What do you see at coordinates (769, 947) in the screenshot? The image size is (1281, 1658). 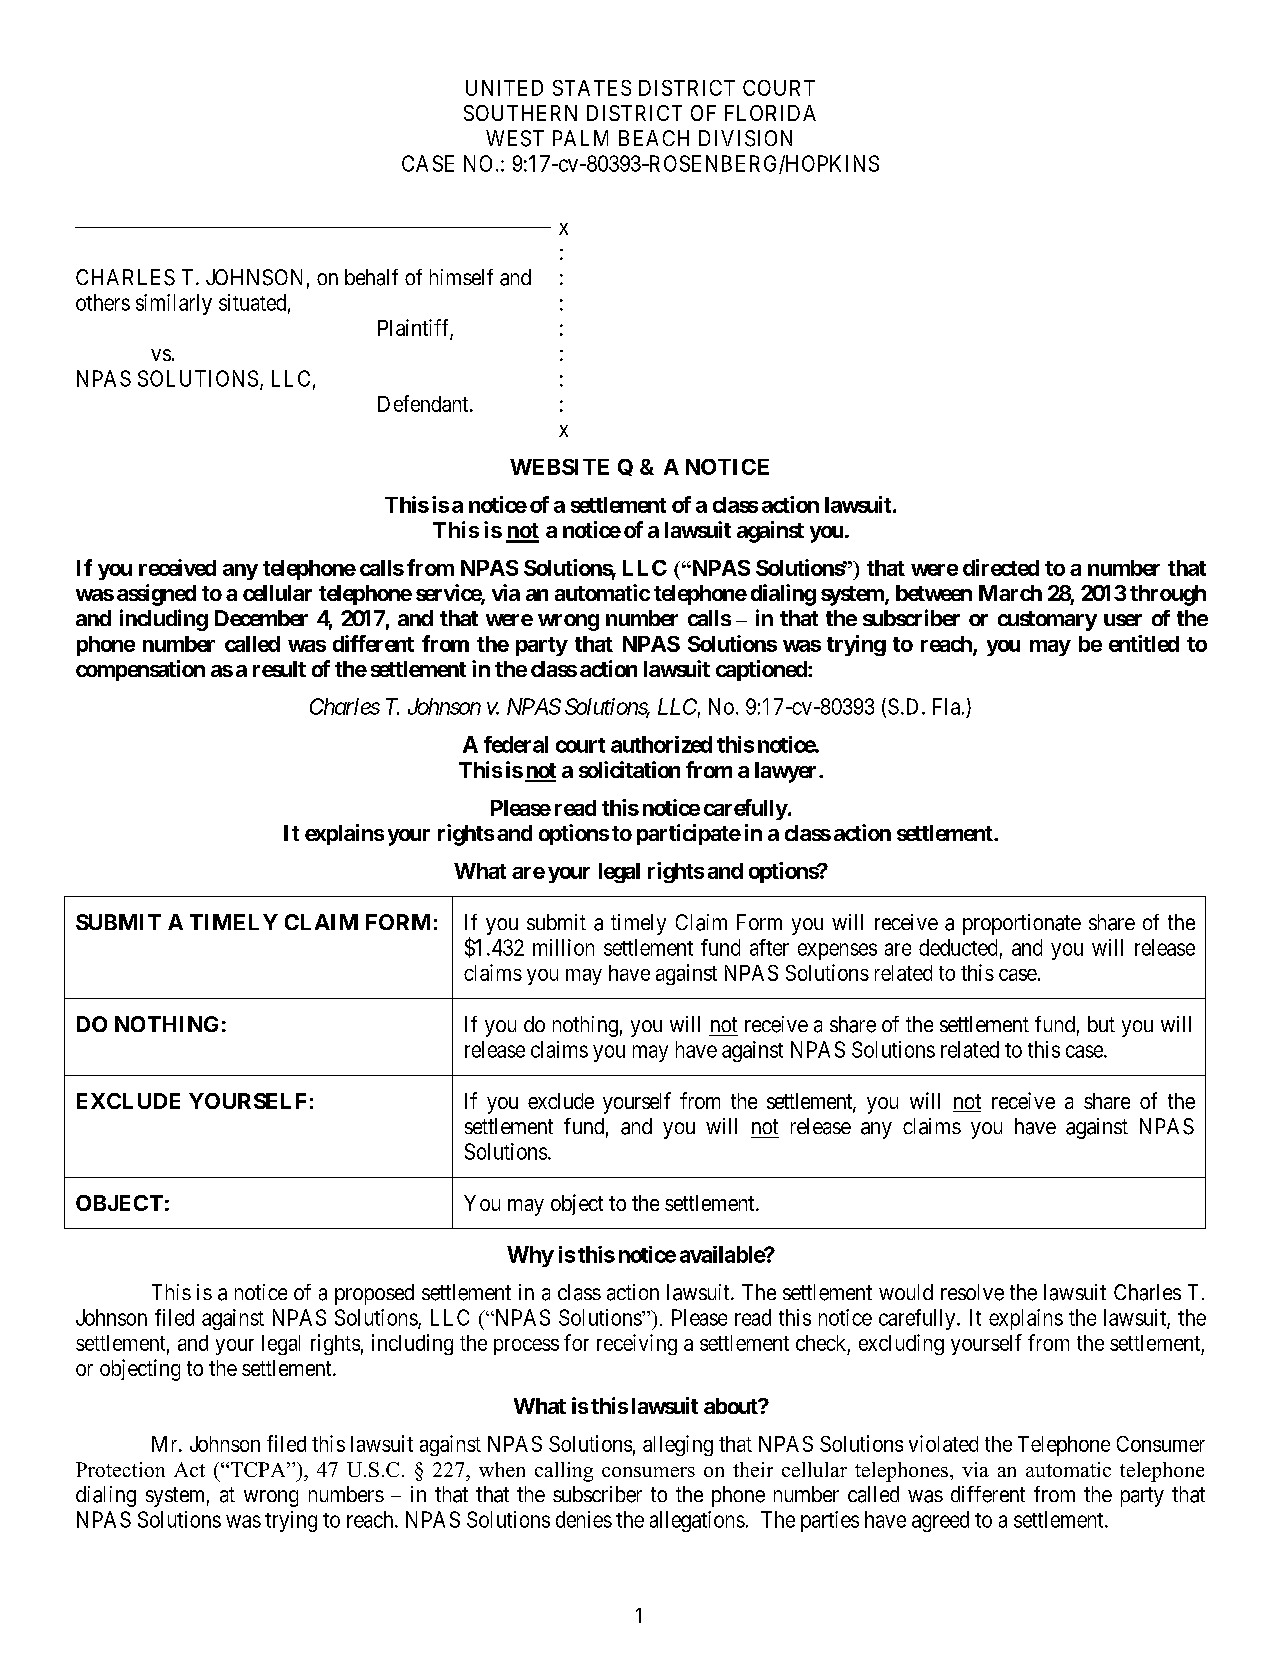 I see `after` at bounding box center [769, 947].
